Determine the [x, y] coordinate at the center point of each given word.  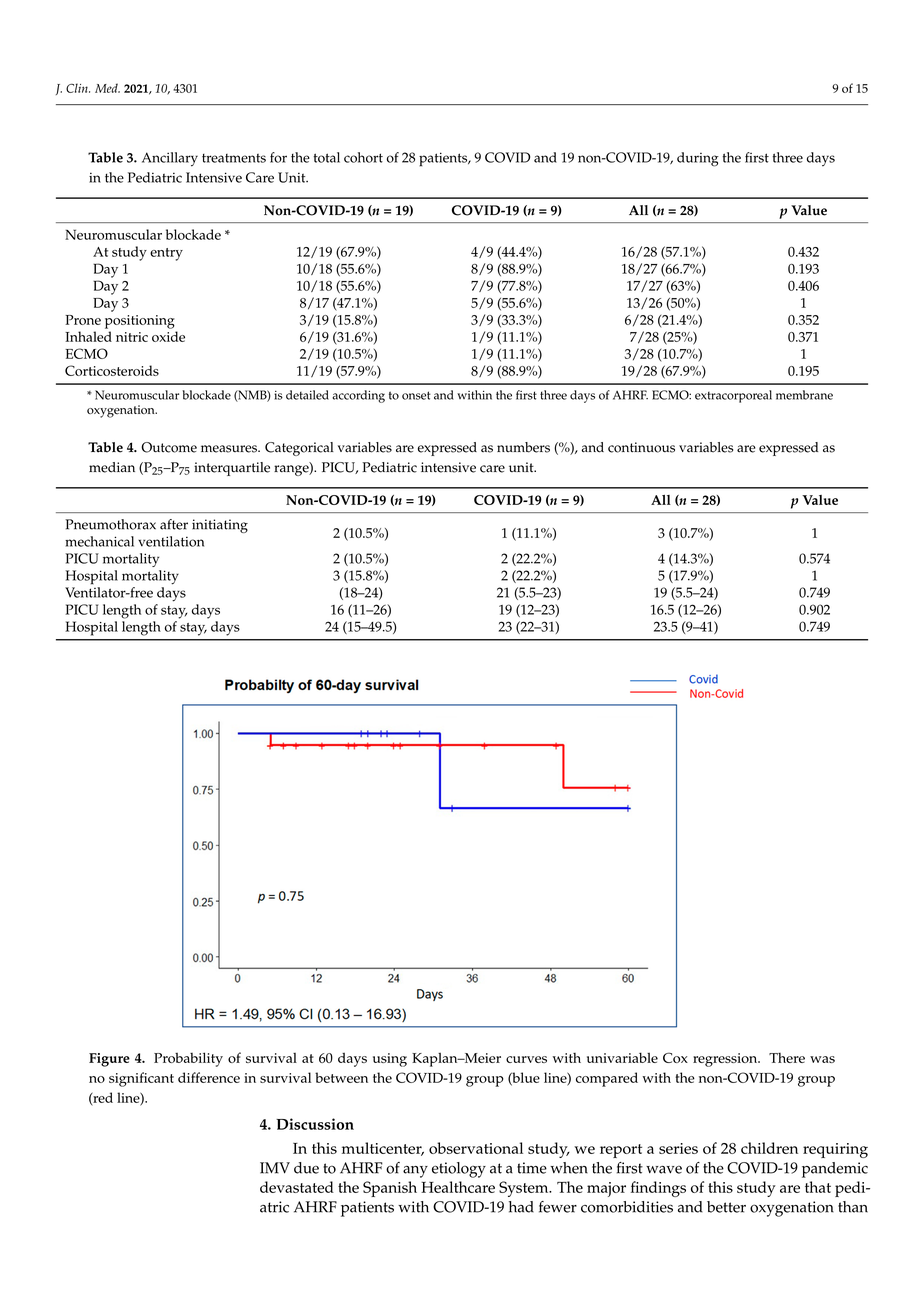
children [769, 1148]
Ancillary [170, 159]
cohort [363, 157]
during [698, 159]
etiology [459, 1170]
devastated [297, 1187]
